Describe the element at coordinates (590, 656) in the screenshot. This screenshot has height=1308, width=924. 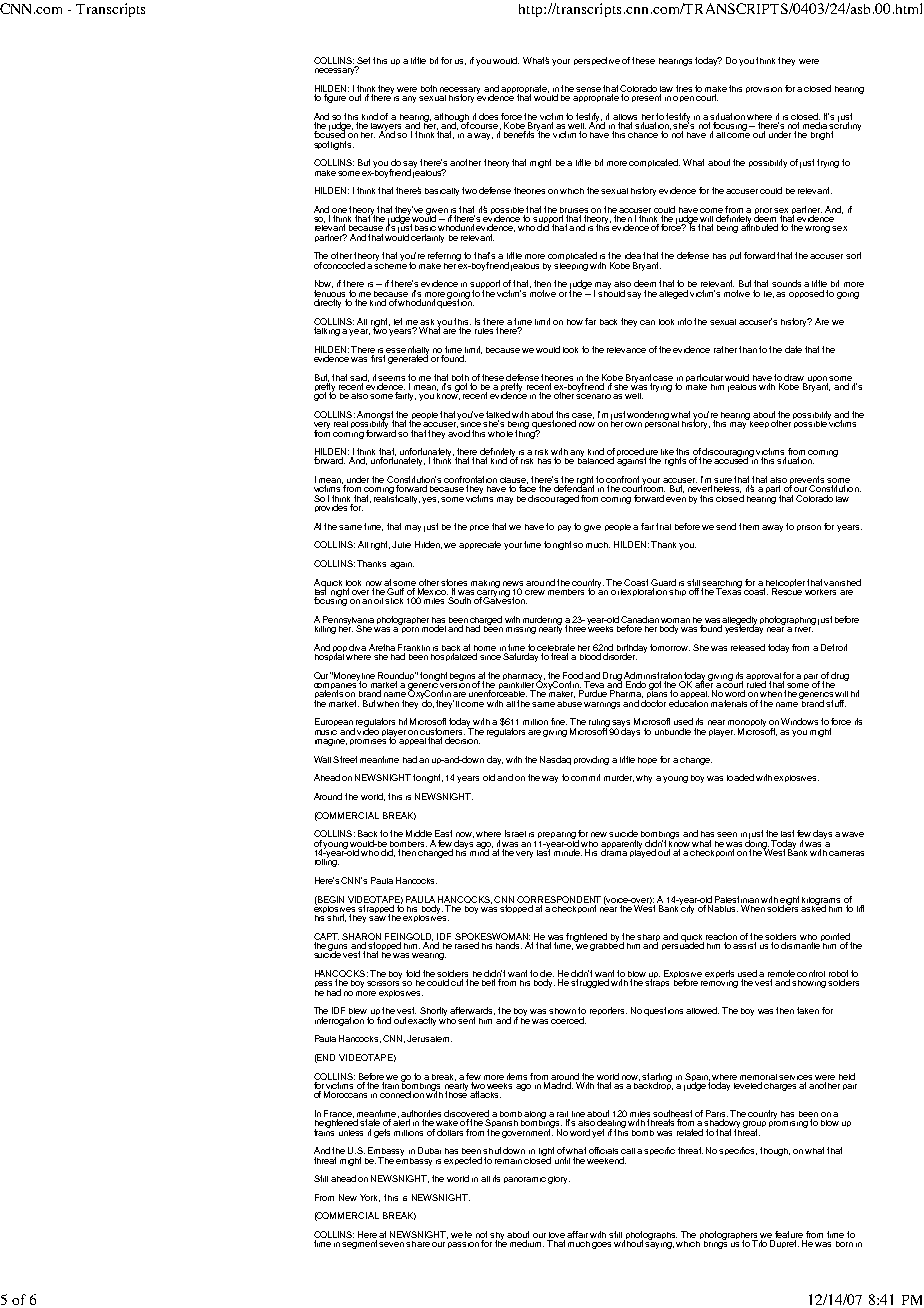
I see `blood` at that location.
